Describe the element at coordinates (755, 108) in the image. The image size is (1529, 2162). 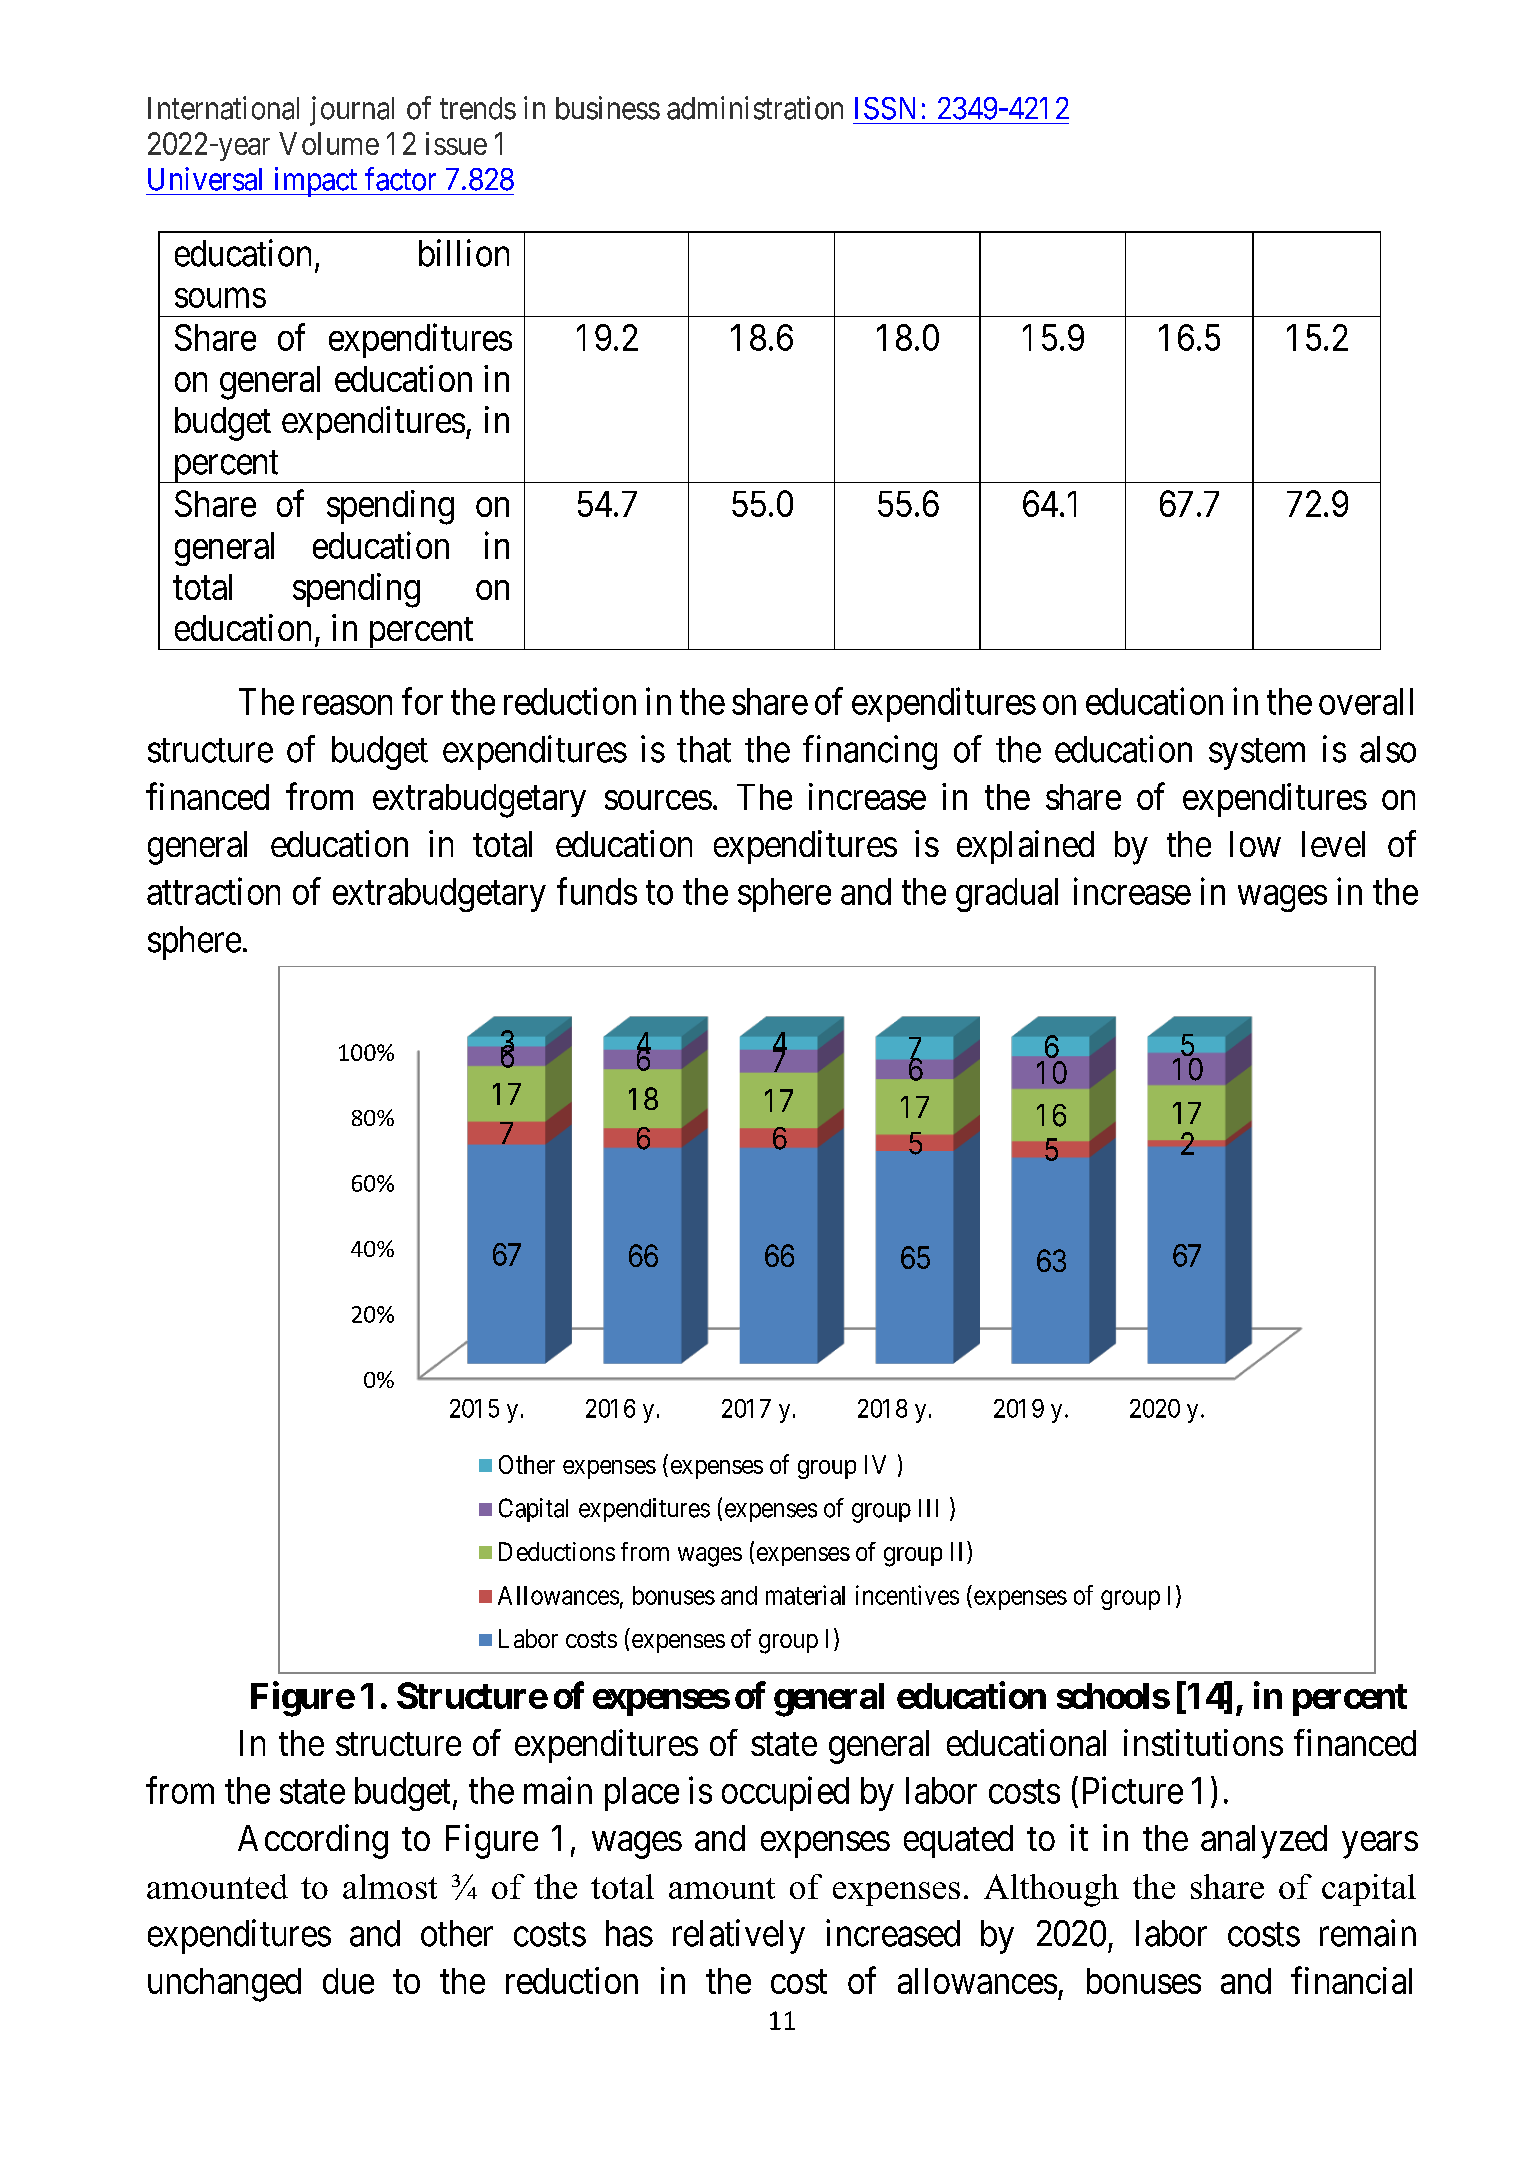
I see `administration` at that location.
